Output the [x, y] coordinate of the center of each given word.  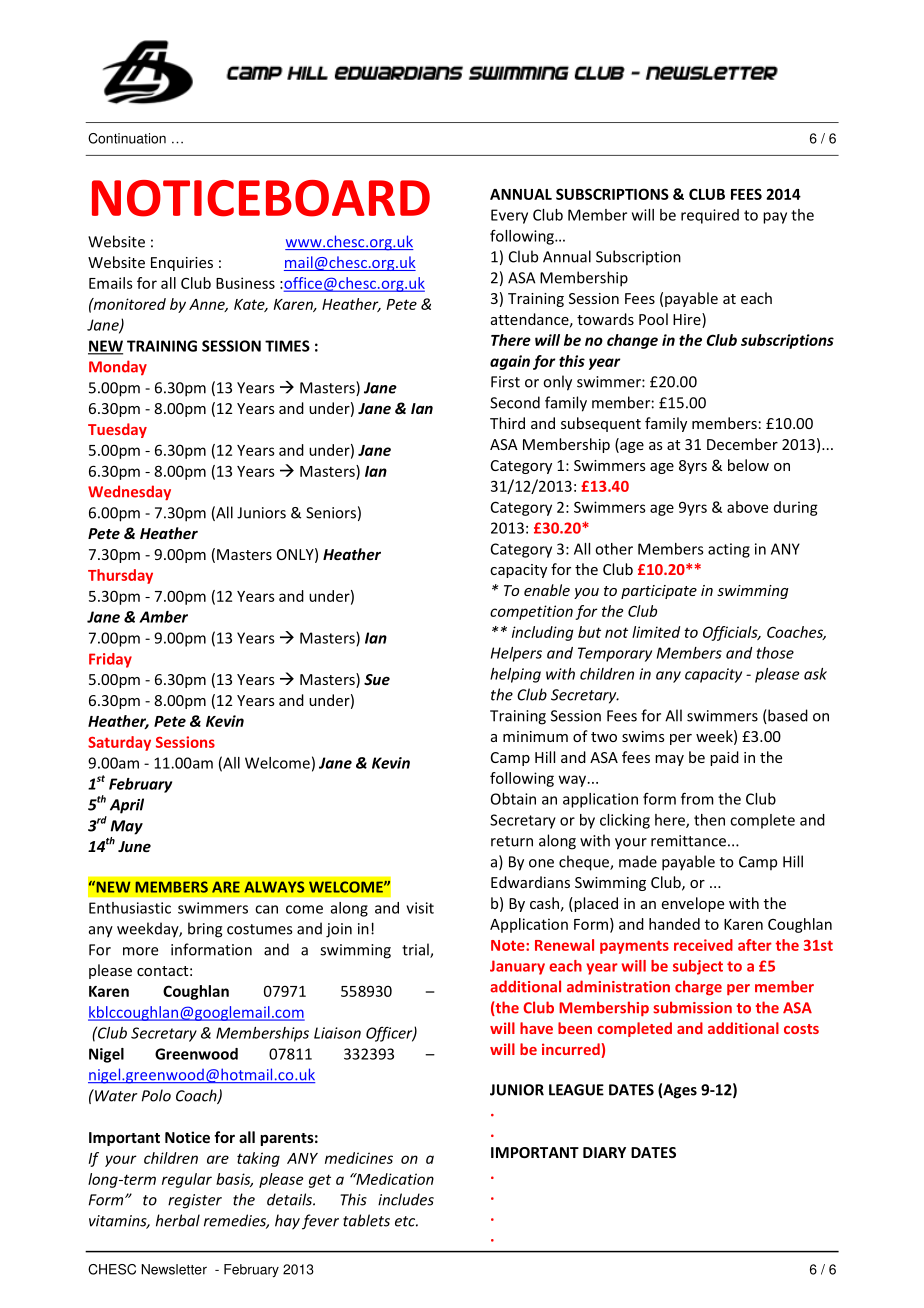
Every [509, 216]
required [710, 216]
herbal [178, 1220]
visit [420, 908]
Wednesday [129, 492]
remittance [688, 841]
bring [205, 930]
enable [547, 590]
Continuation [127, 138]
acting [729, 550]
